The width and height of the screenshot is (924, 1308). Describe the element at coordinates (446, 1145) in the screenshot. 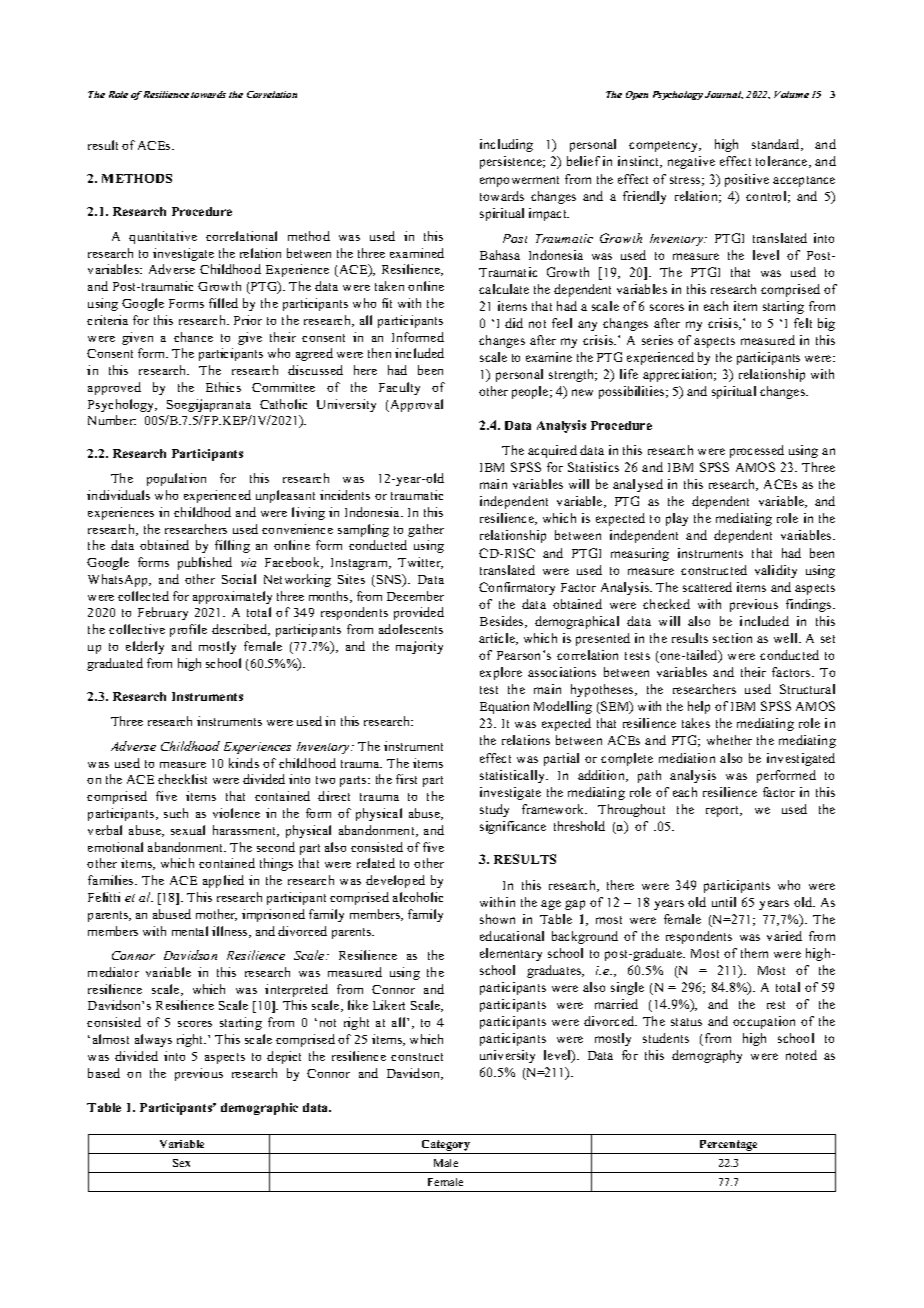

I see `Category` at that location.
